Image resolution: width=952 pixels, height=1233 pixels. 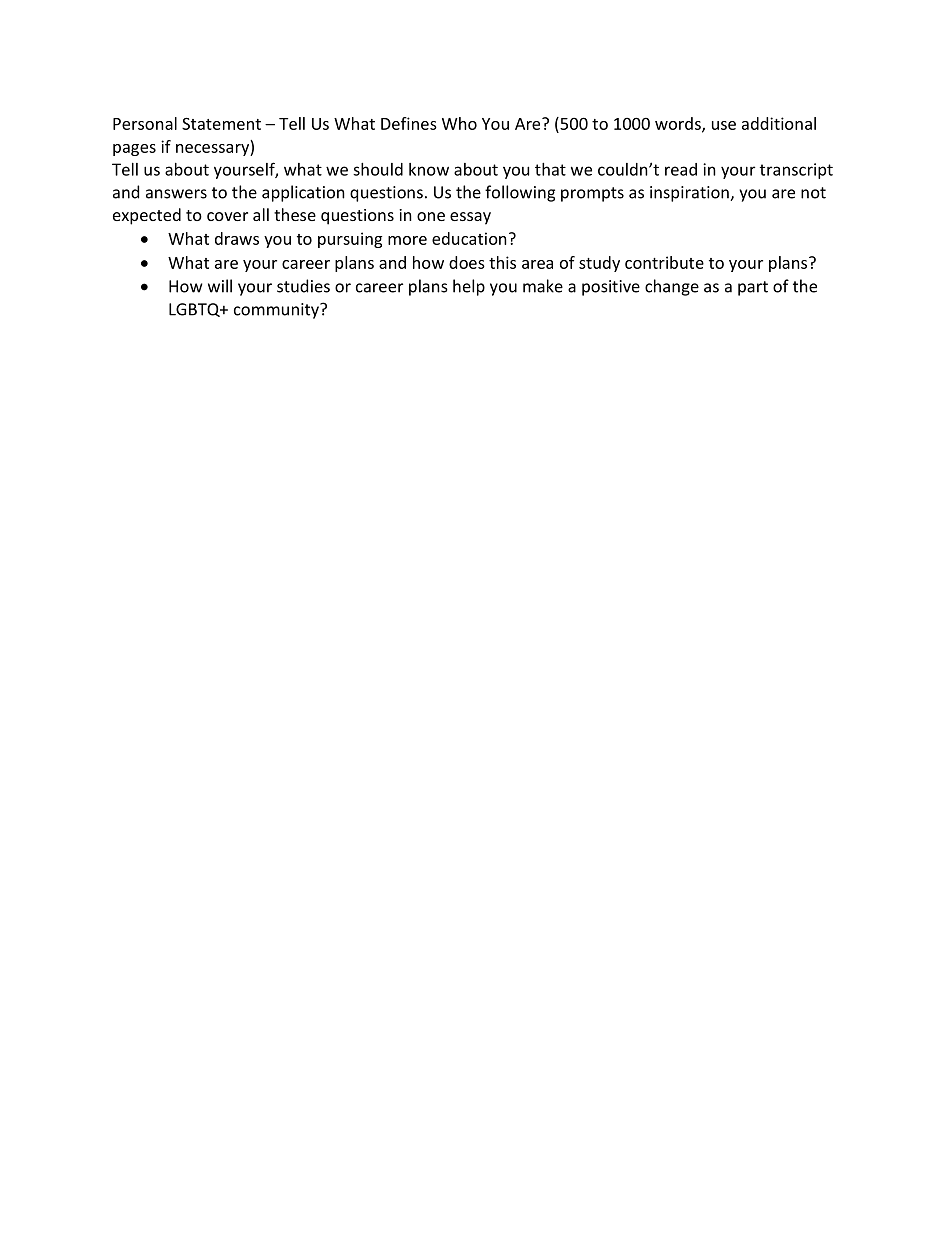 I want to click on LGBTQ, so click(x=195, y=310).
